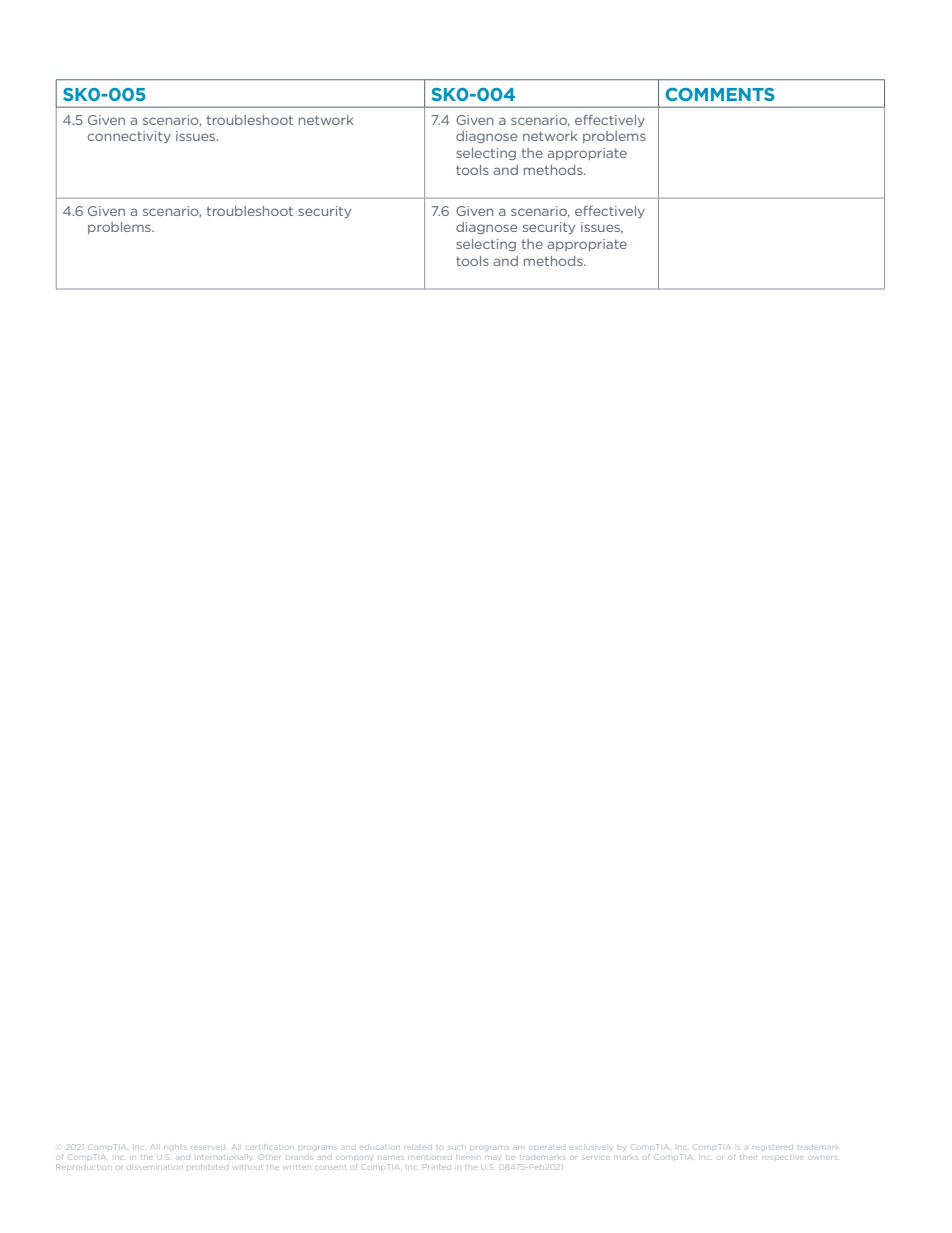  What do you see at coordinates (208, 1147) in the image?
I see `reserved` at bounding box center [208, 1147].
